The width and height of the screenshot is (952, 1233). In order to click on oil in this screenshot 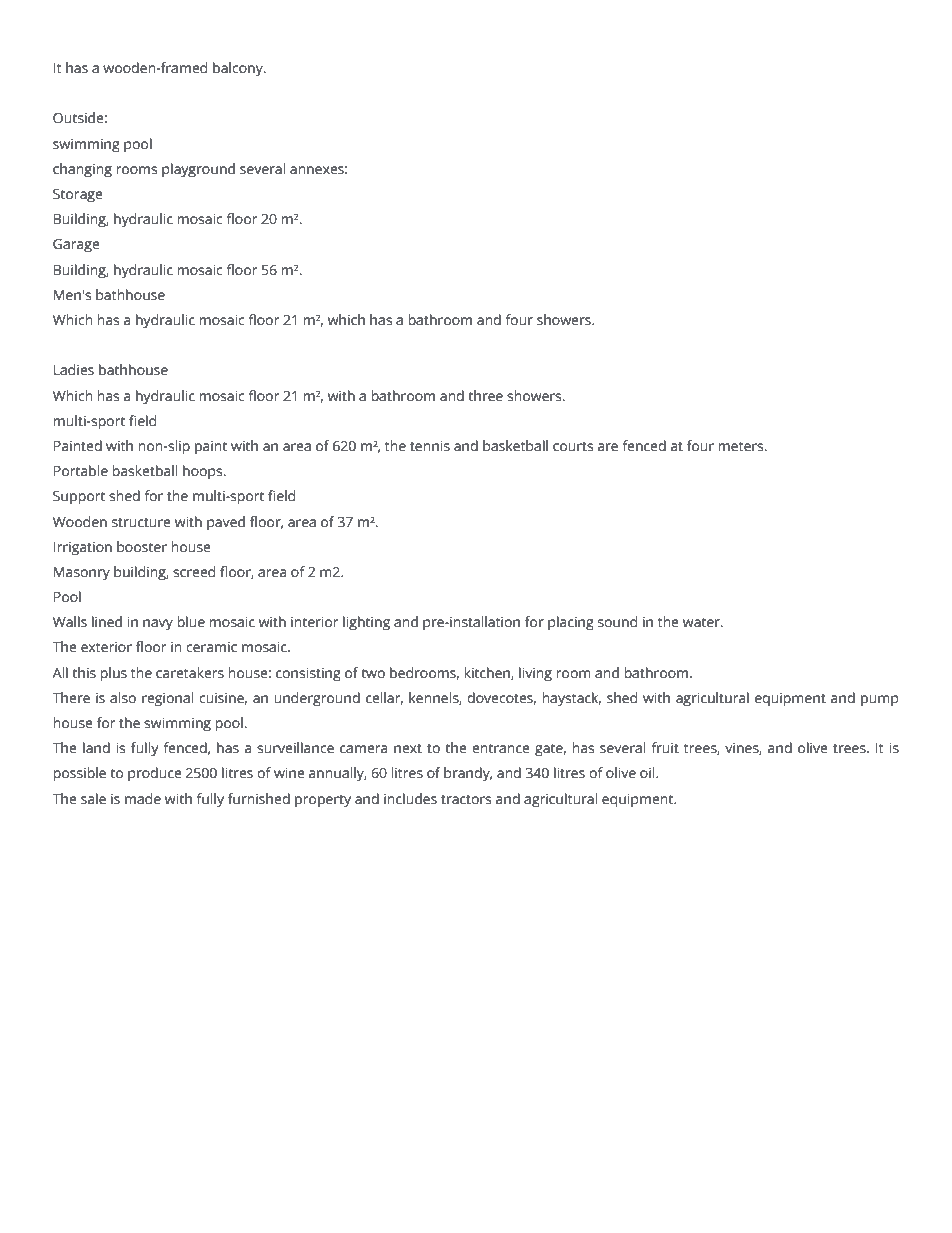, I will do `click(648, 772)`.
